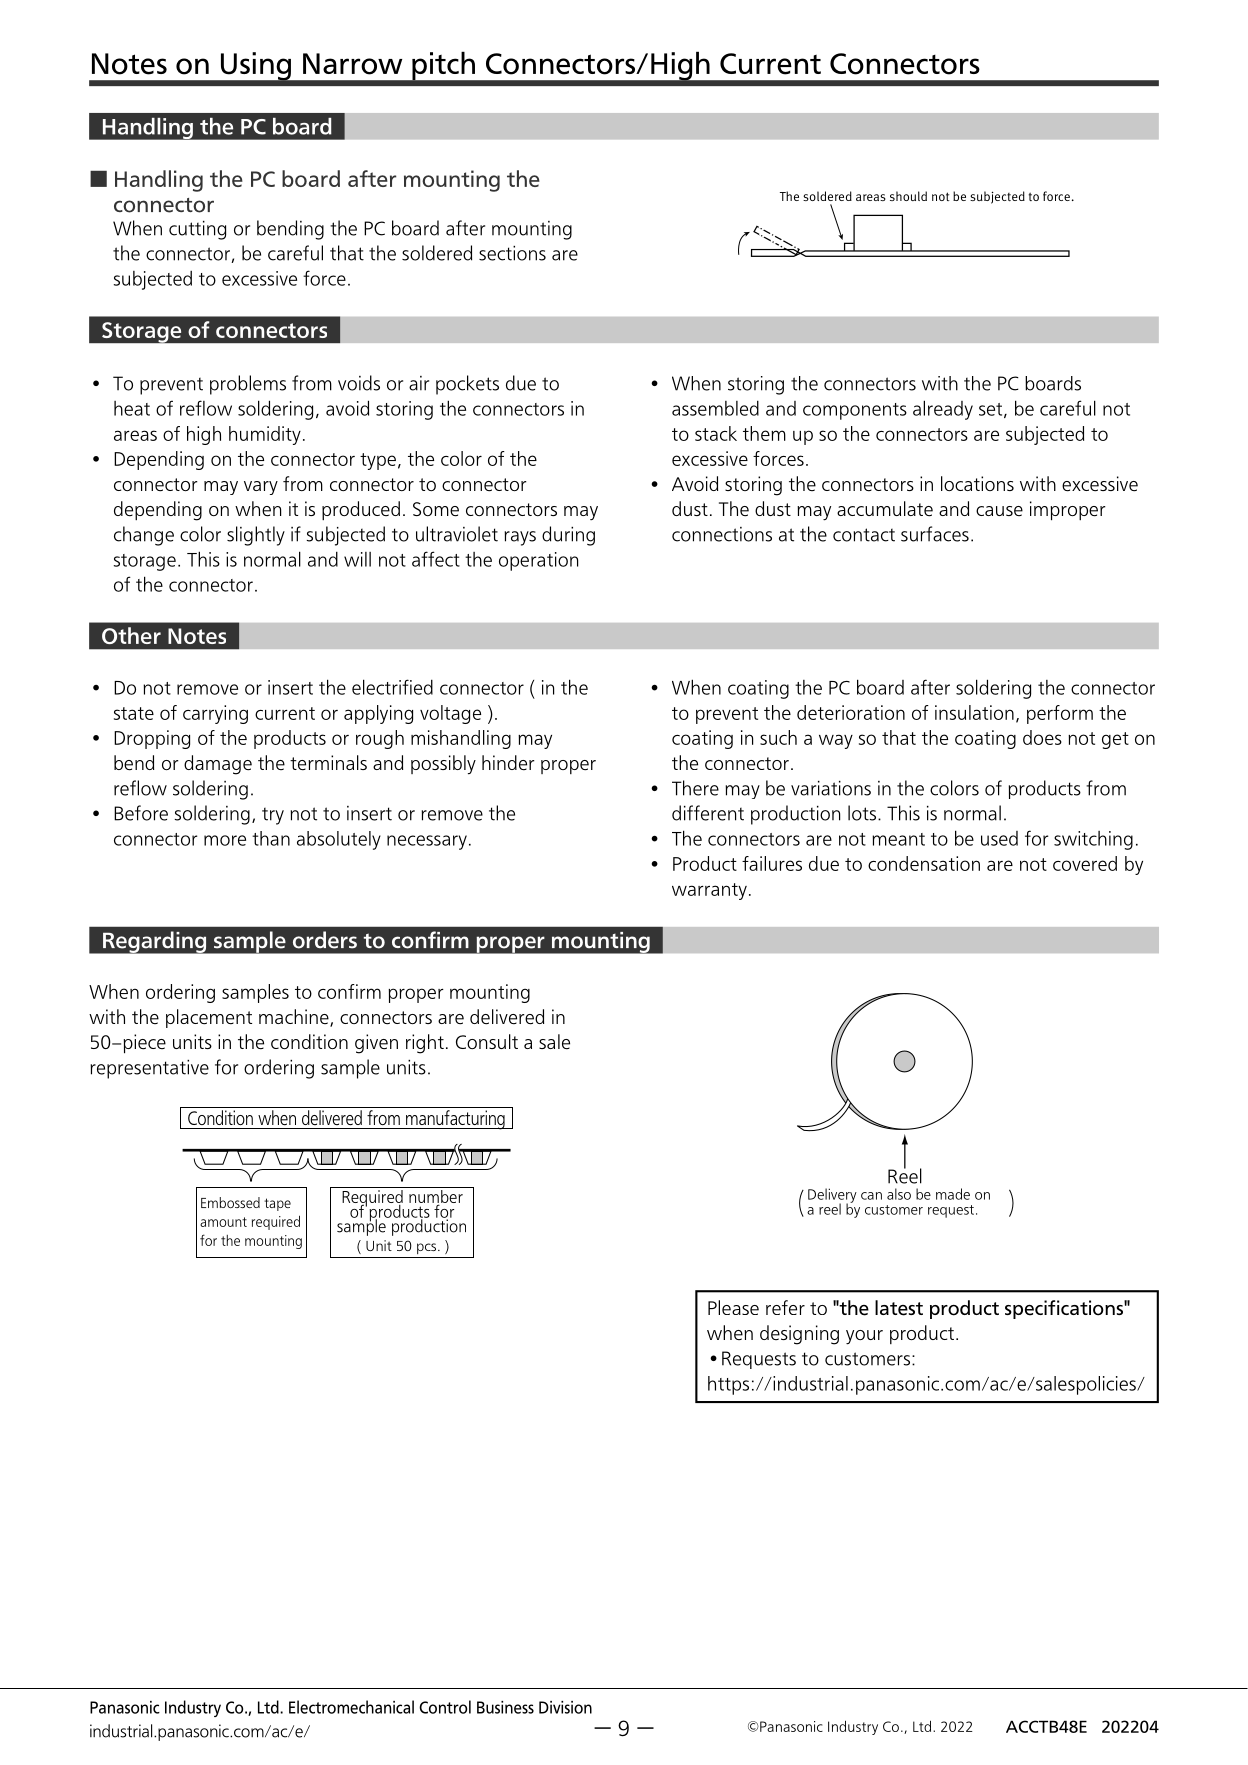 The image size is (1248, 1765). What do you see at coordinates (223, 1222) in the screenshot?
I see `amount` at bounding box center [223, 1222].
